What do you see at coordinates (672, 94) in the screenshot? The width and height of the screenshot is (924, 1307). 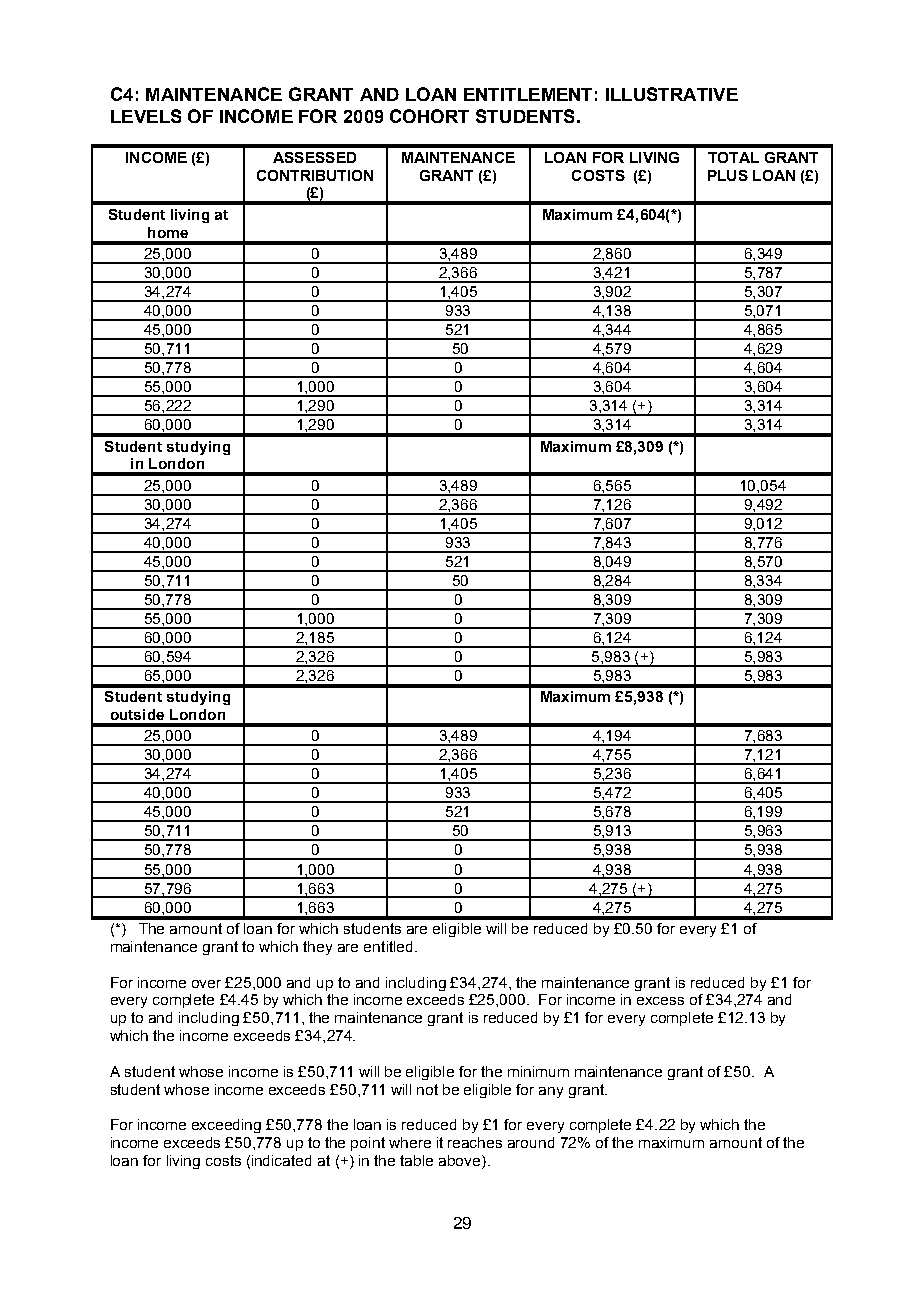 I see `ILLUSTRATIVE` at bounding box center [672, 94].
